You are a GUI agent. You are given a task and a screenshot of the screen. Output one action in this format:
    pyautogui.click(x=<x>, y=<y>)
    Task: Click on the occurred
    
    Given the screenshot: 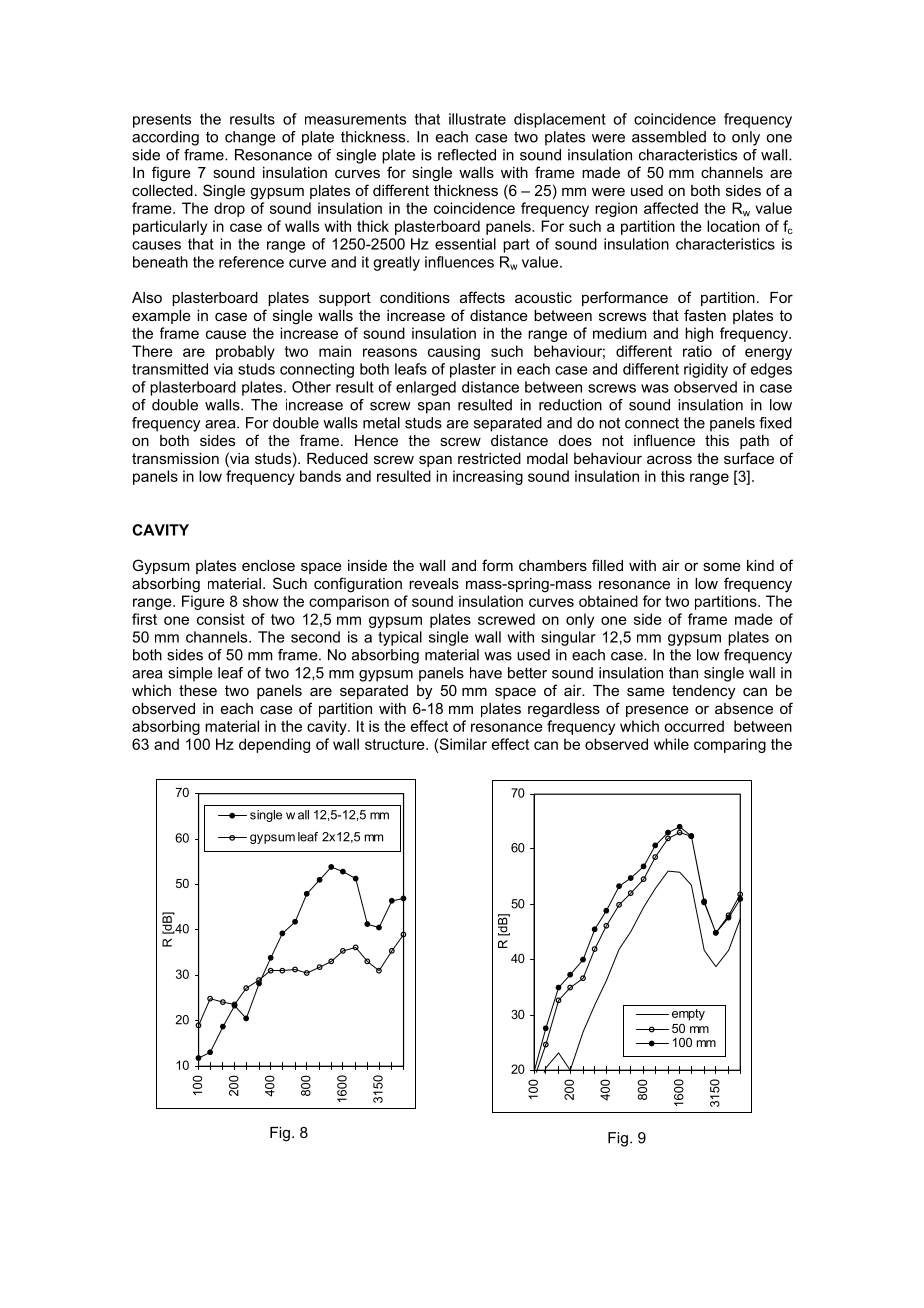 What is the action you would take?
    pyautogui.click(x=694, y=726)
